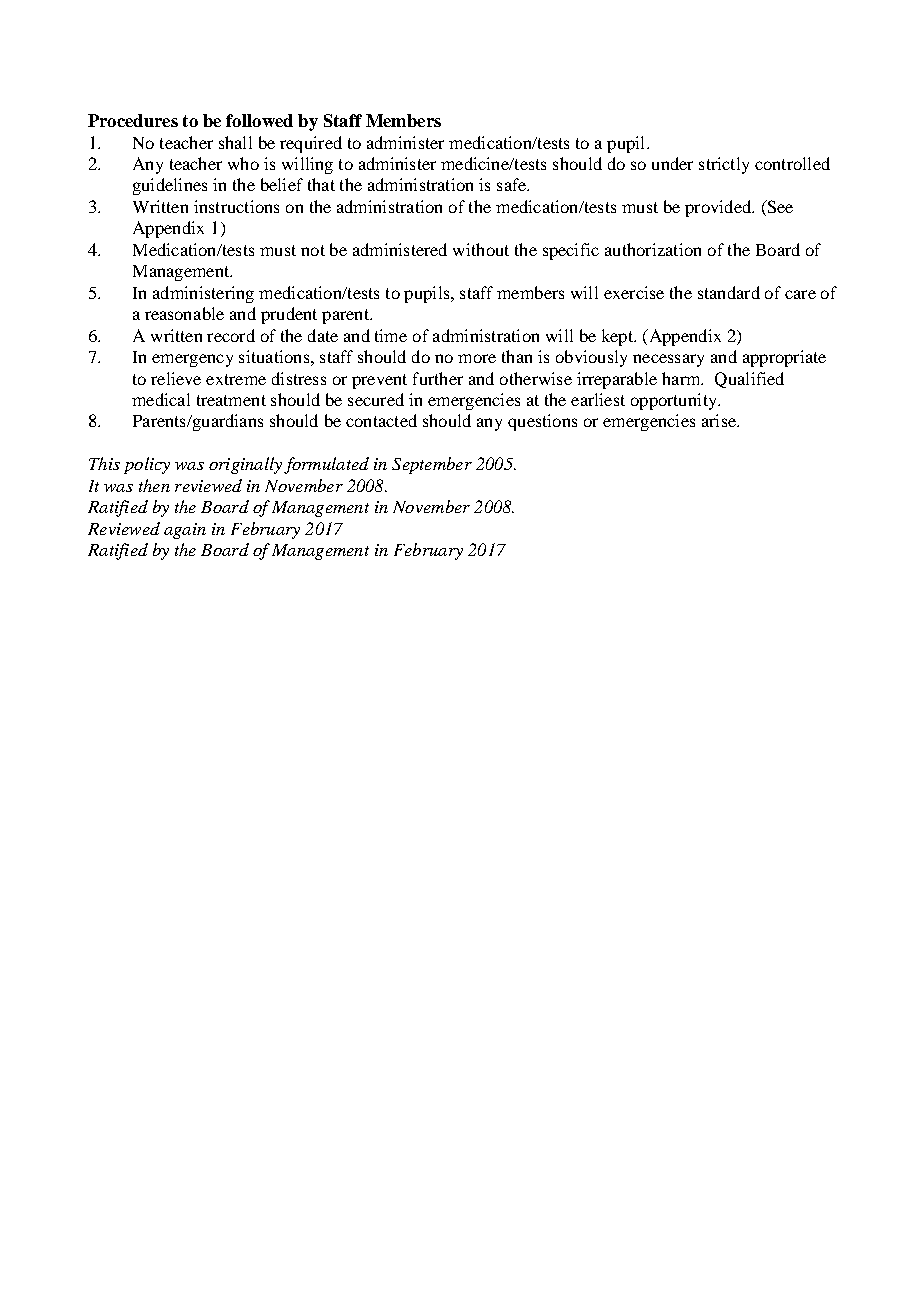 The height and width of the image is (1309, 924). Describe the element at coordinates (477, 358) in the image. I see `more` at that location.
